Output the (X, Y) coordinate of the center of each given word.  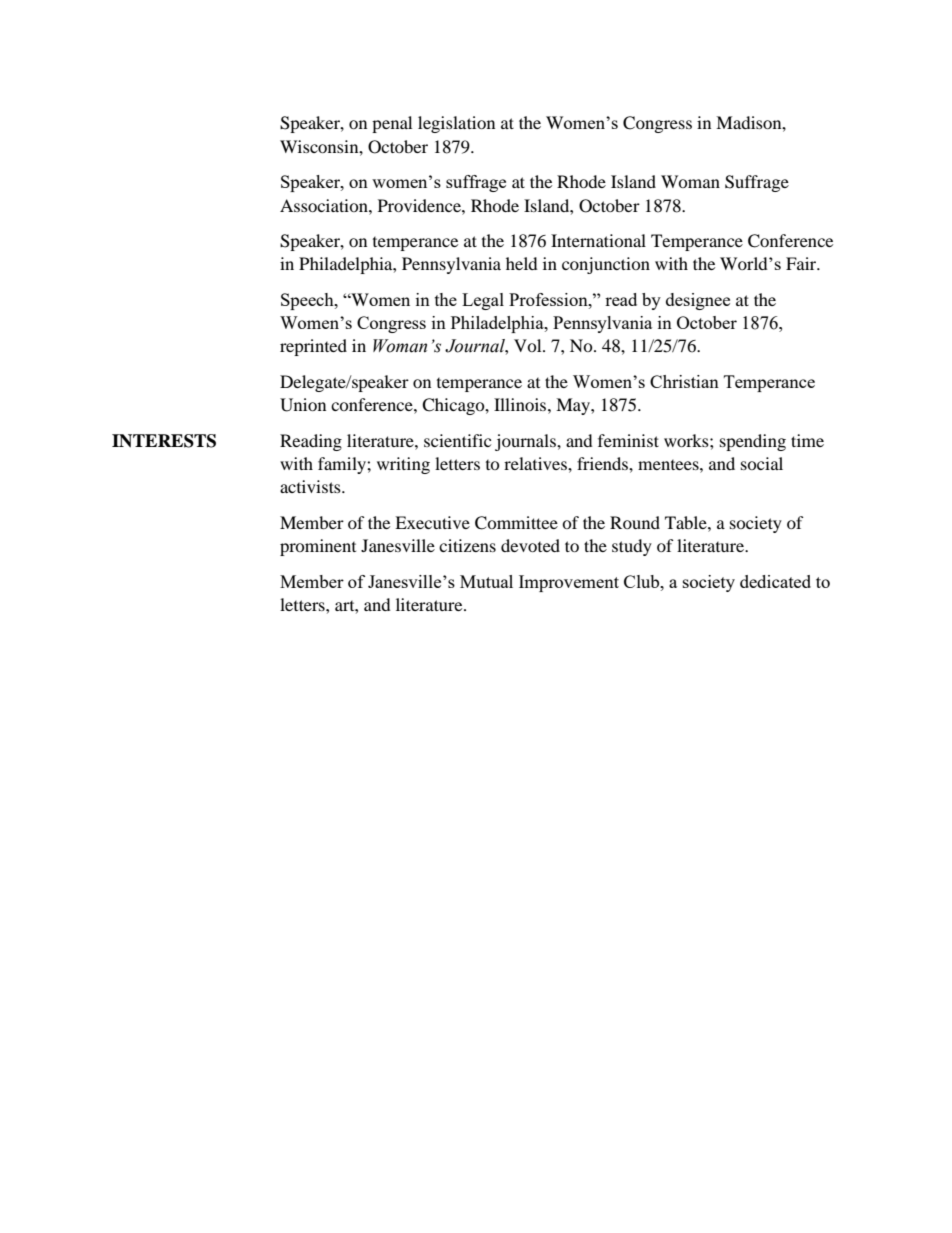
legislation (456, 124)
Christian (684, 381)
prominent (318, 547)
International (598, 240)
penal (392, 124)
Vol (529, 345)
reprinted (313, 347)
